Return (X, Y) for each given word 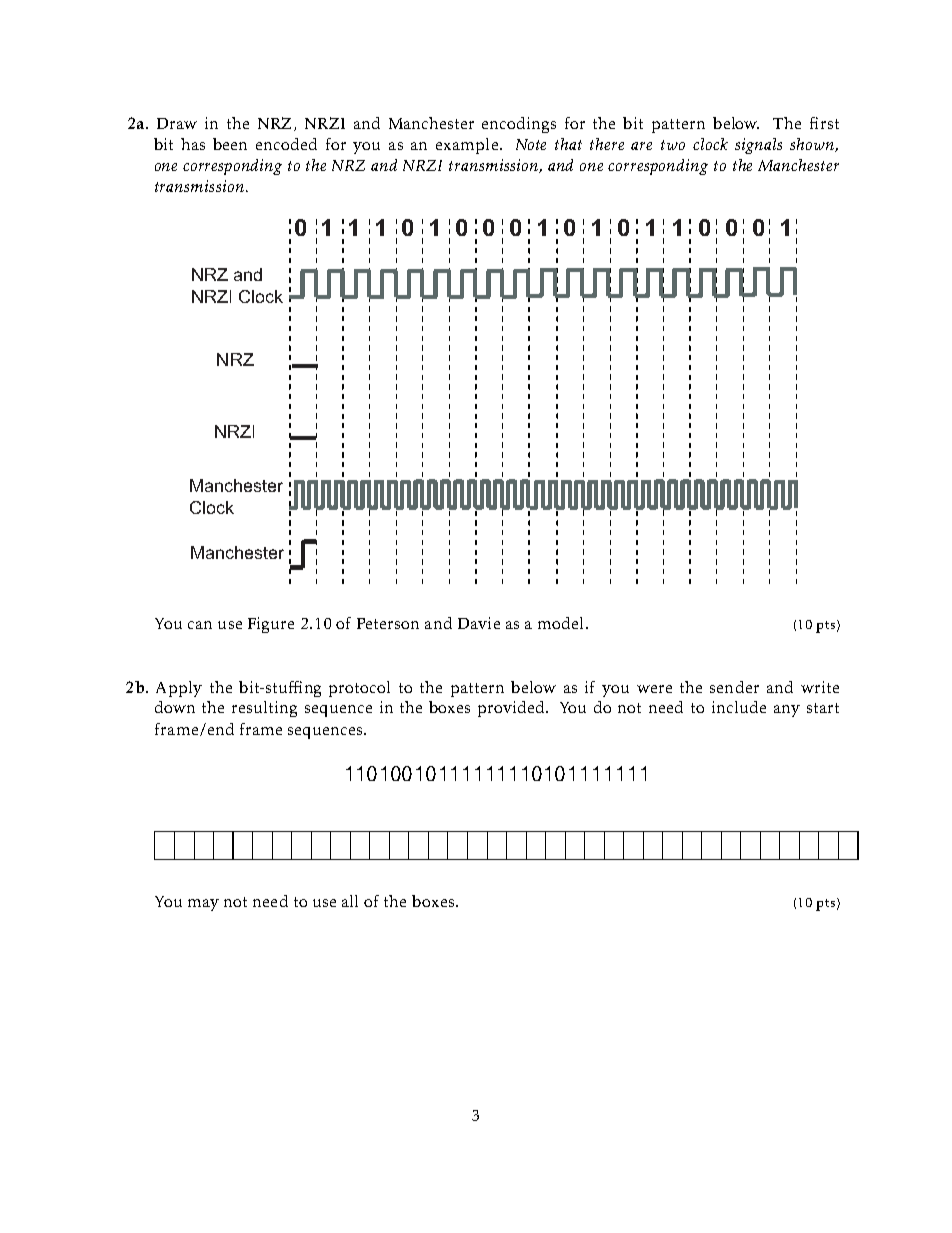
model (560, 623)
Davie (479, 623)
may (203, 905)
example (467, 146)
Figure (271, 625)
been (230, 144)
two (673, 145)
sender (734, 687)
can (200, 625)
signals (758, 146)
